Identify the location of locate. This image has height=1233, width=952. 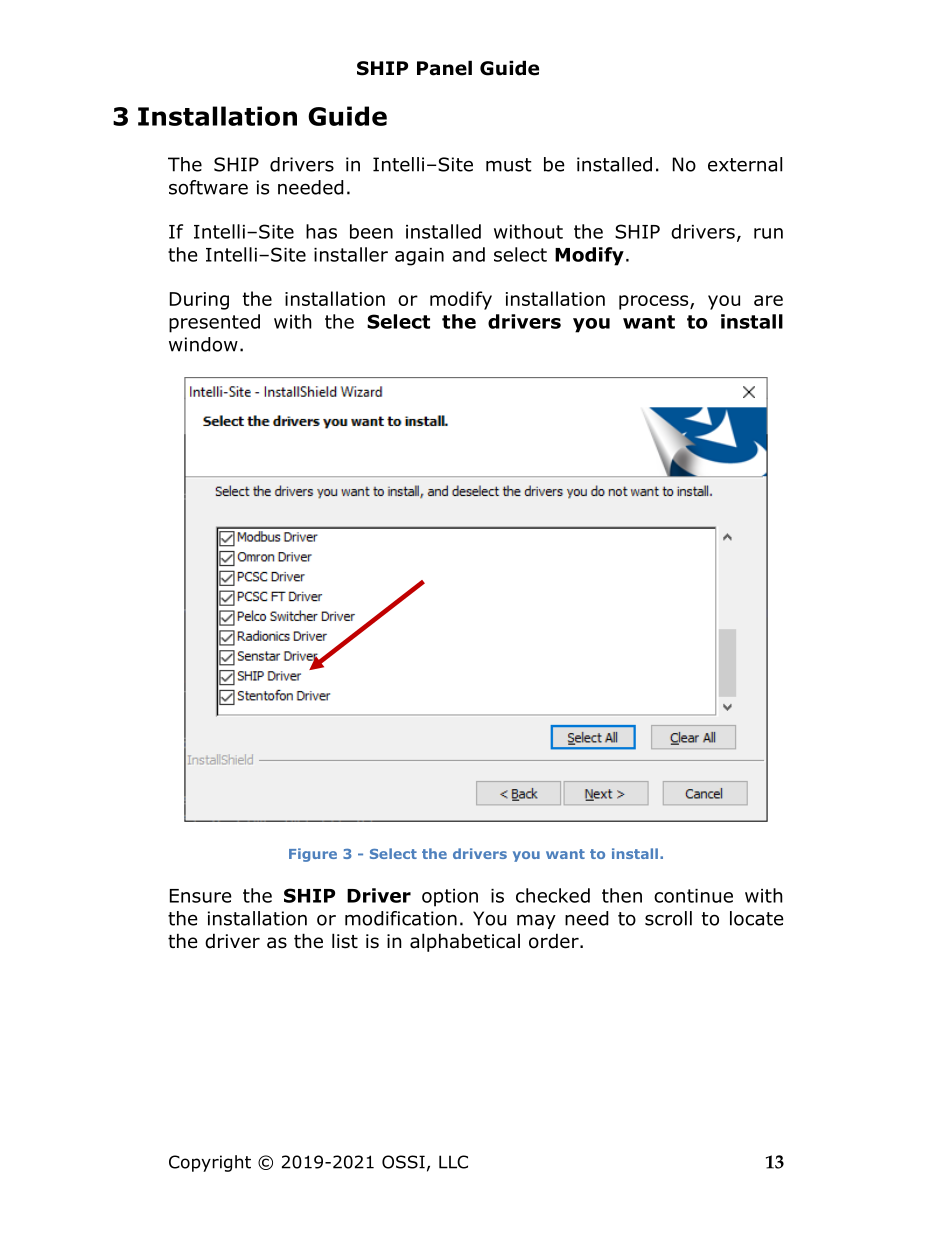
(757, 918).
